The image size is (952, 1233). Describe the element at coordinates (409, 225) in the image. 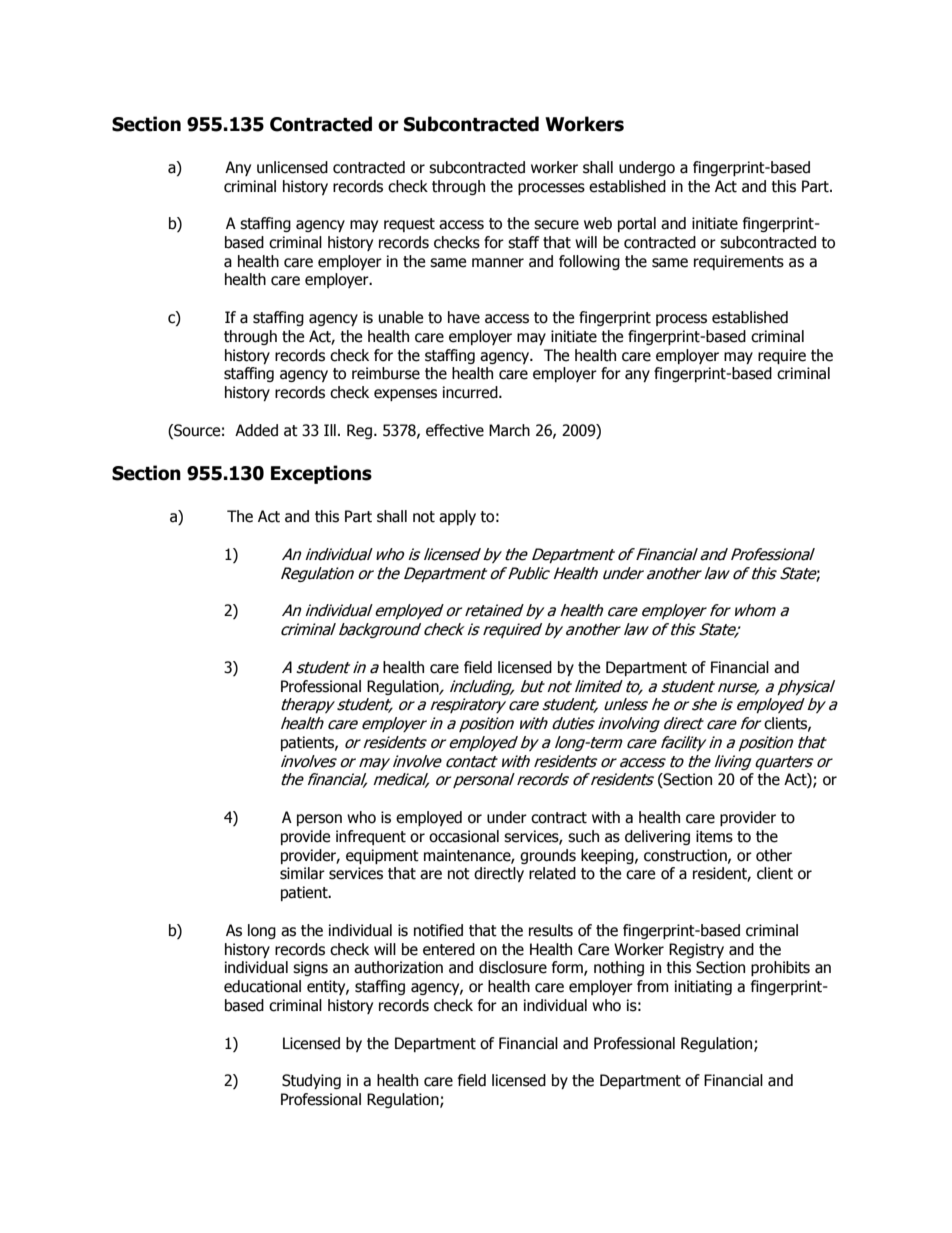

I see `request` at that location.
